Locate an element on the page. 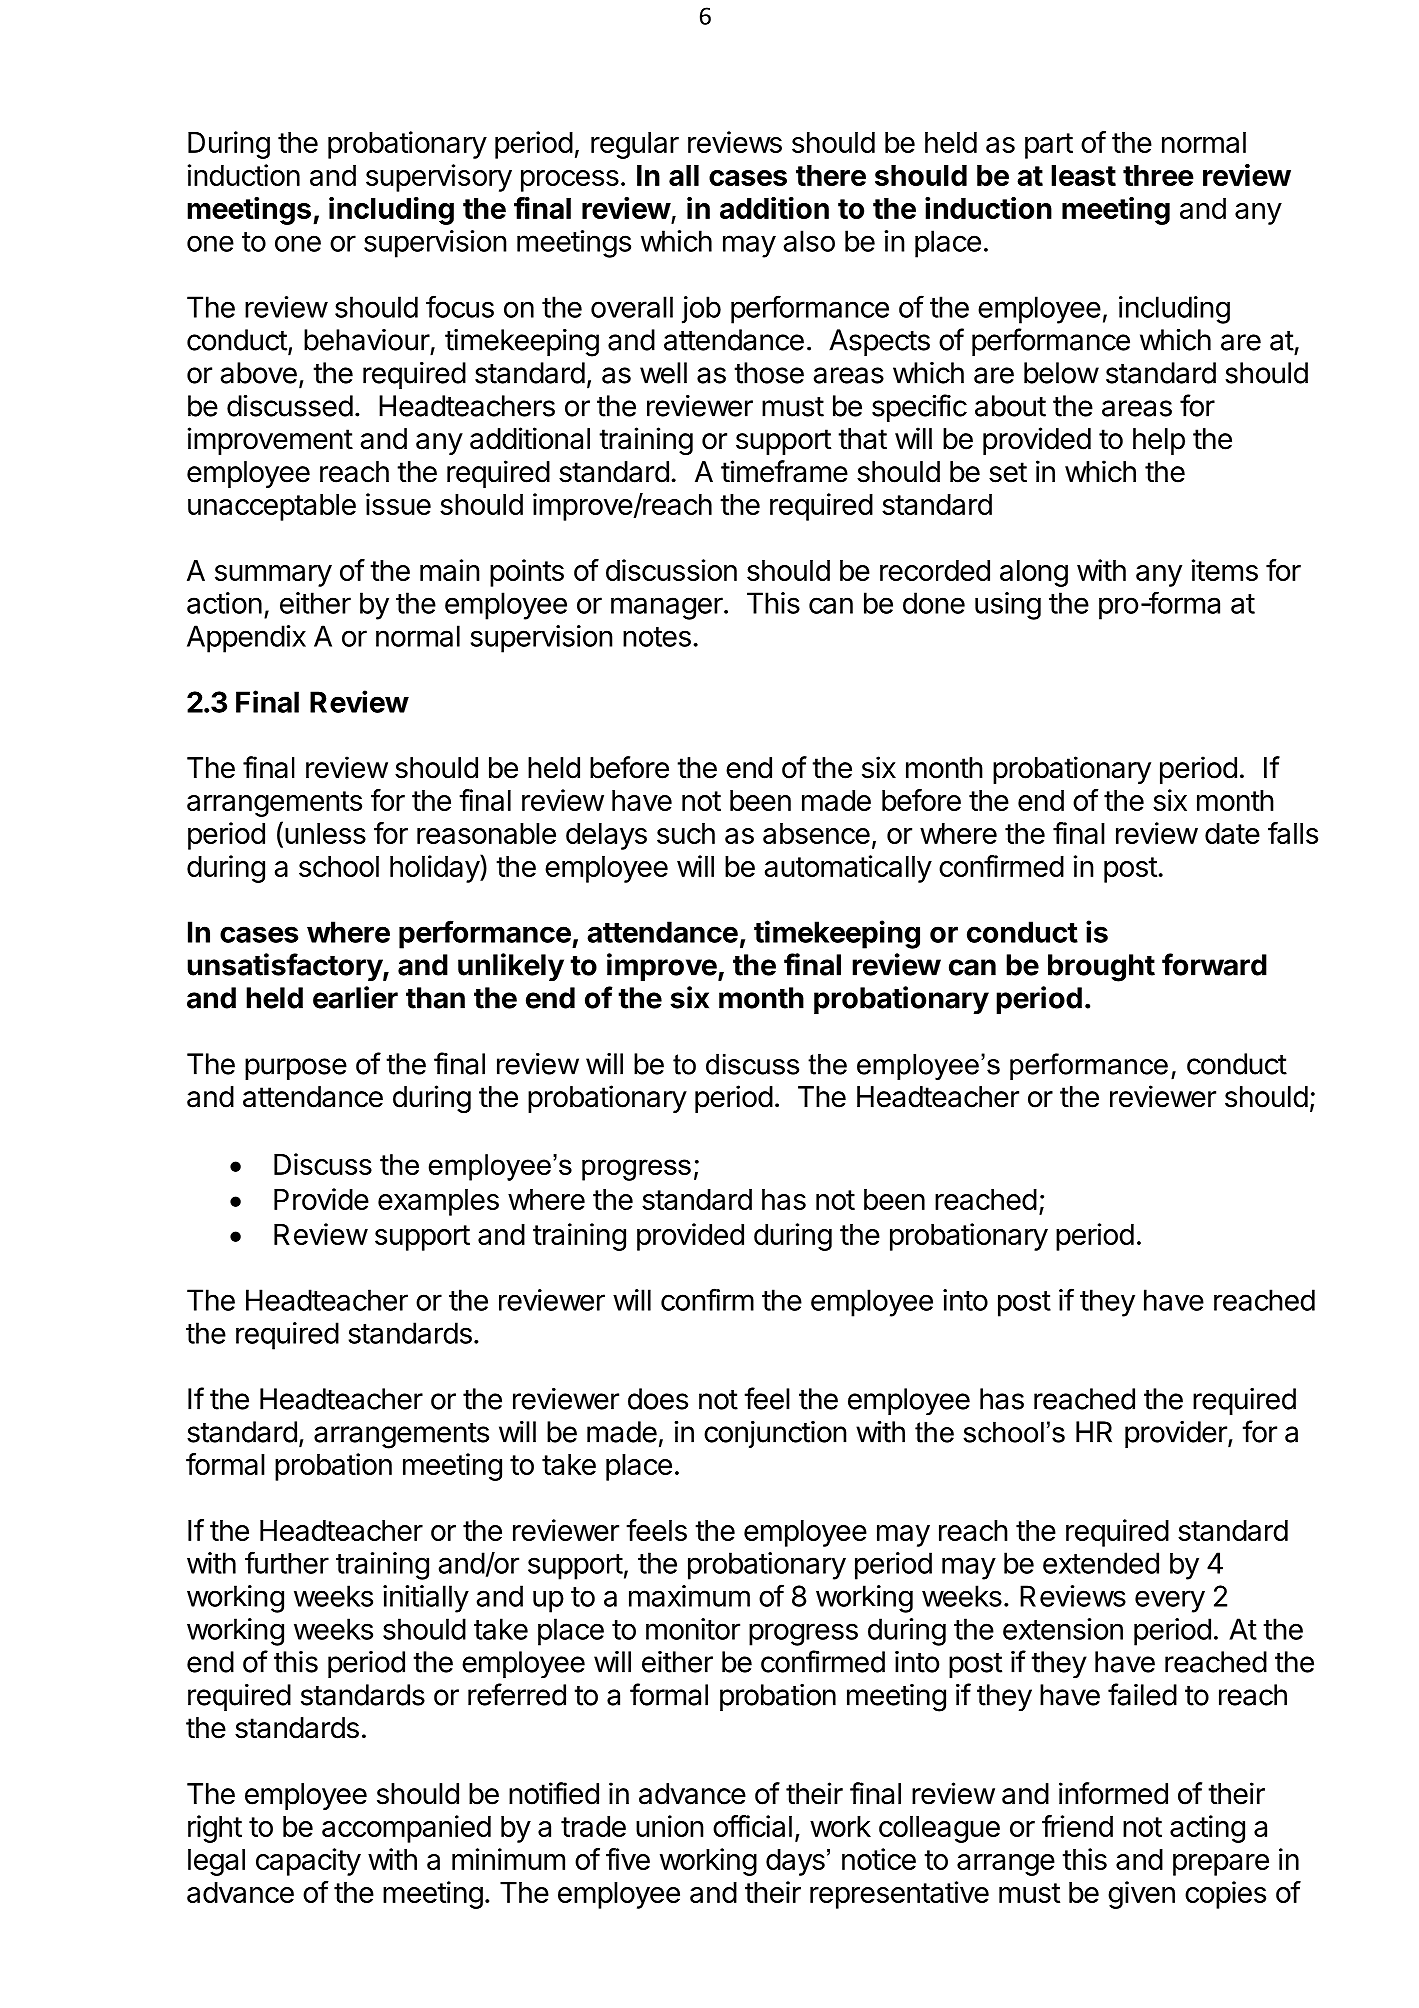  absence is located at coordinates (816, 833).
